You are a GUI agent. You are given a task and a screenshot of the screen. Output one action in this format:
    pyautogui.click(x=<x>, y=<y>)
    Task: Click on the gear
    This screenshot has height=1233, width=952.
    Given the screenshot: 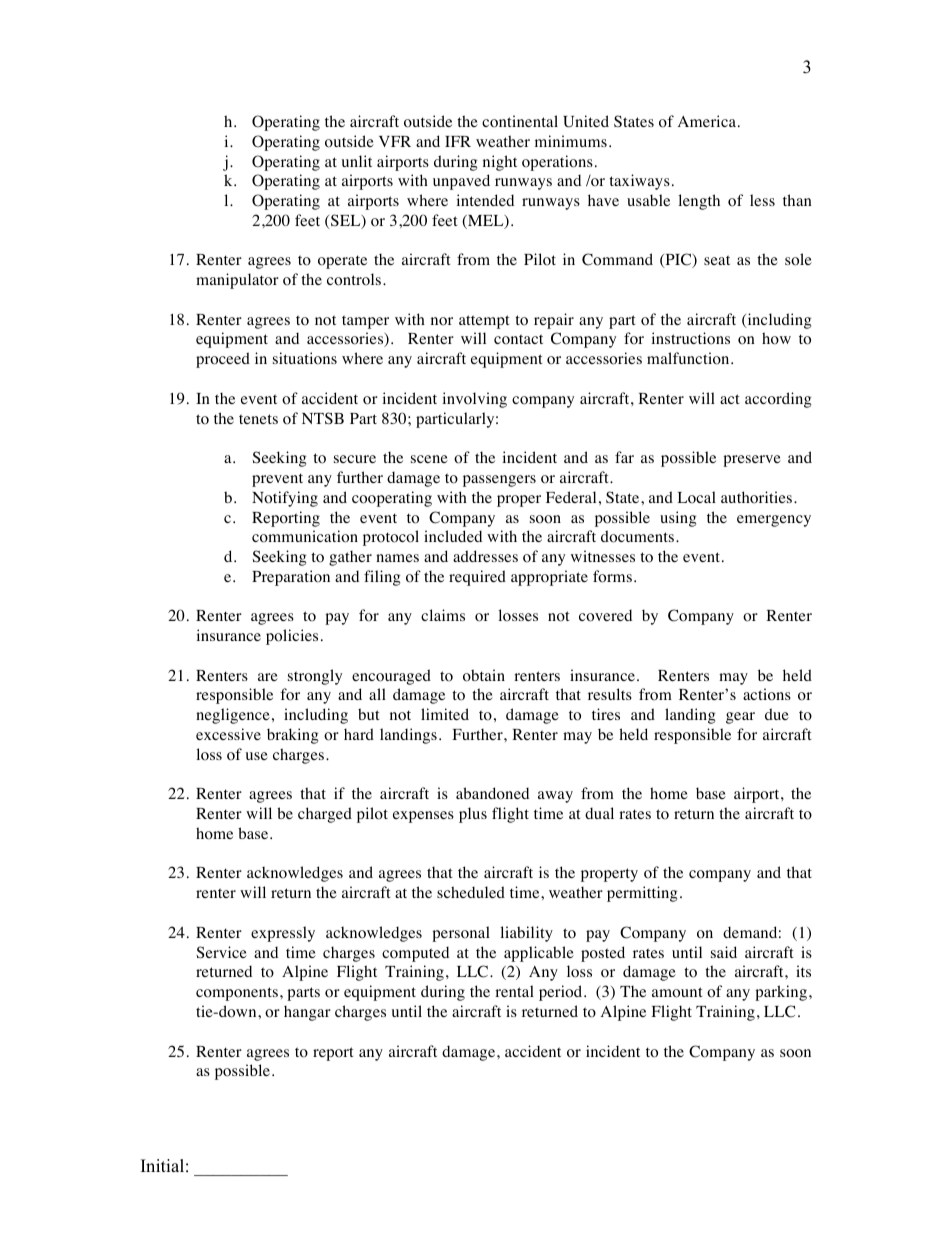 What is the action you would take?
    pyautogui.click(x=740, y=718)
